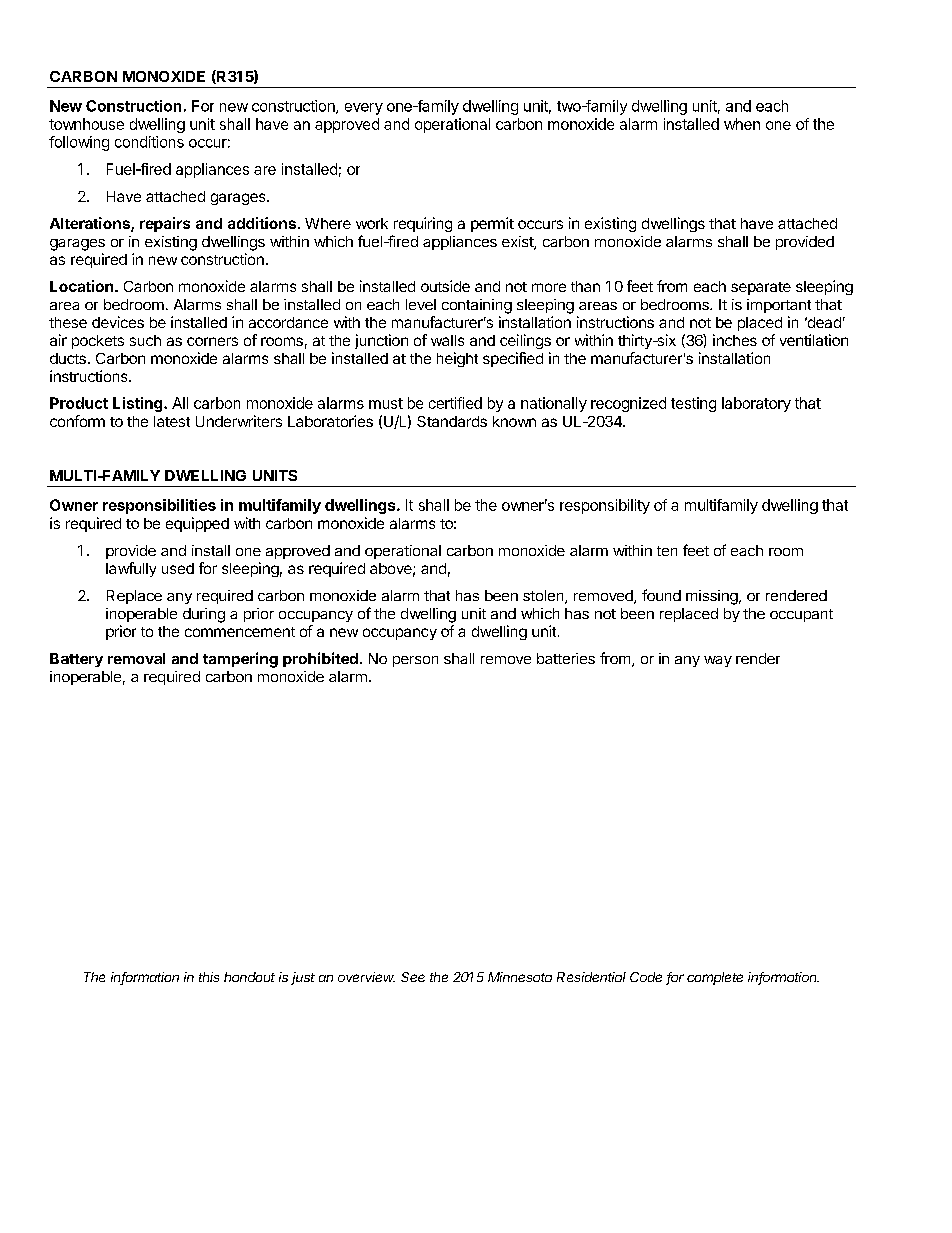  I want to click on such, so click(145, 340).
